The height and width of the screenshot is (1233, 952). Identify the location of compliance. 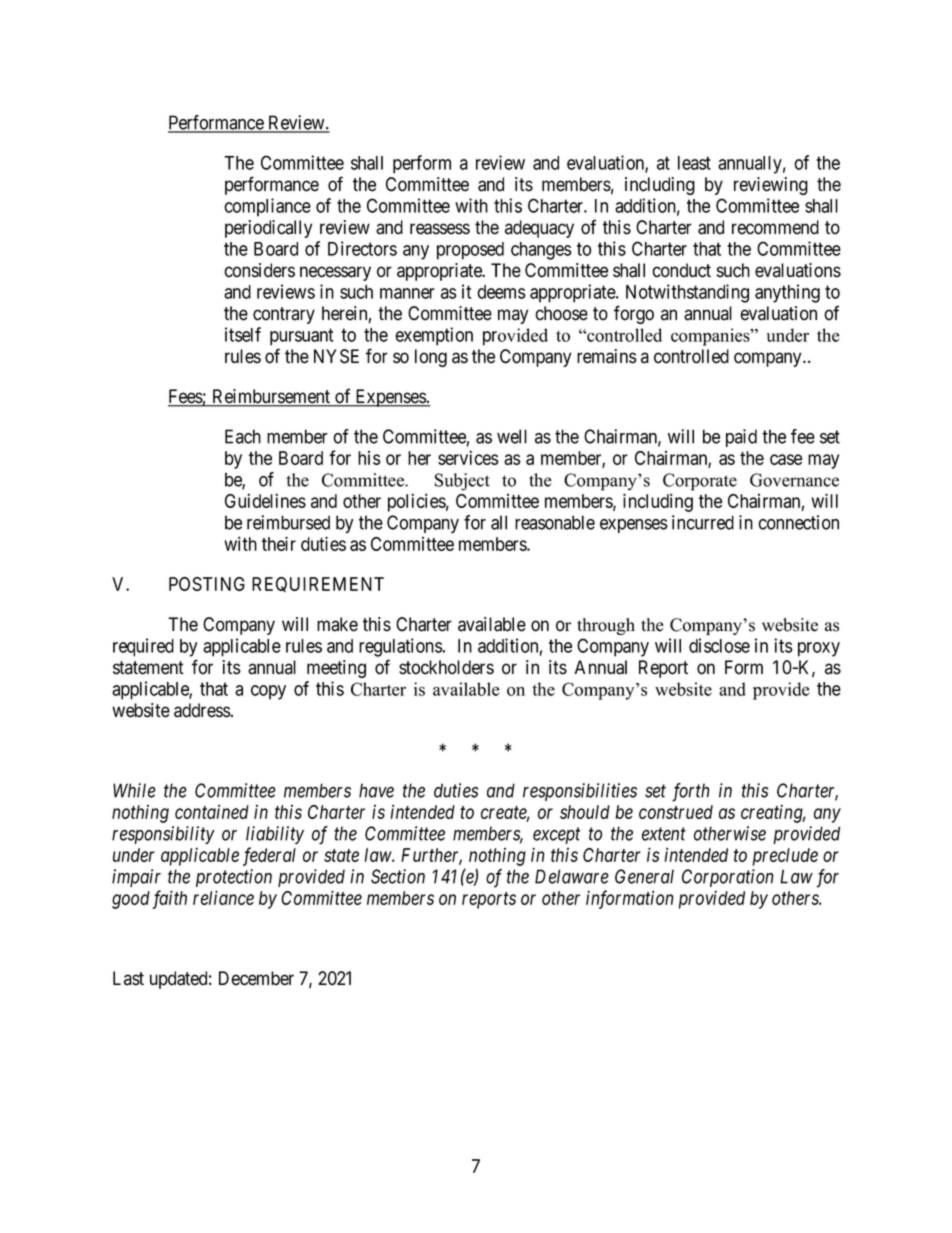
(267, 207).
